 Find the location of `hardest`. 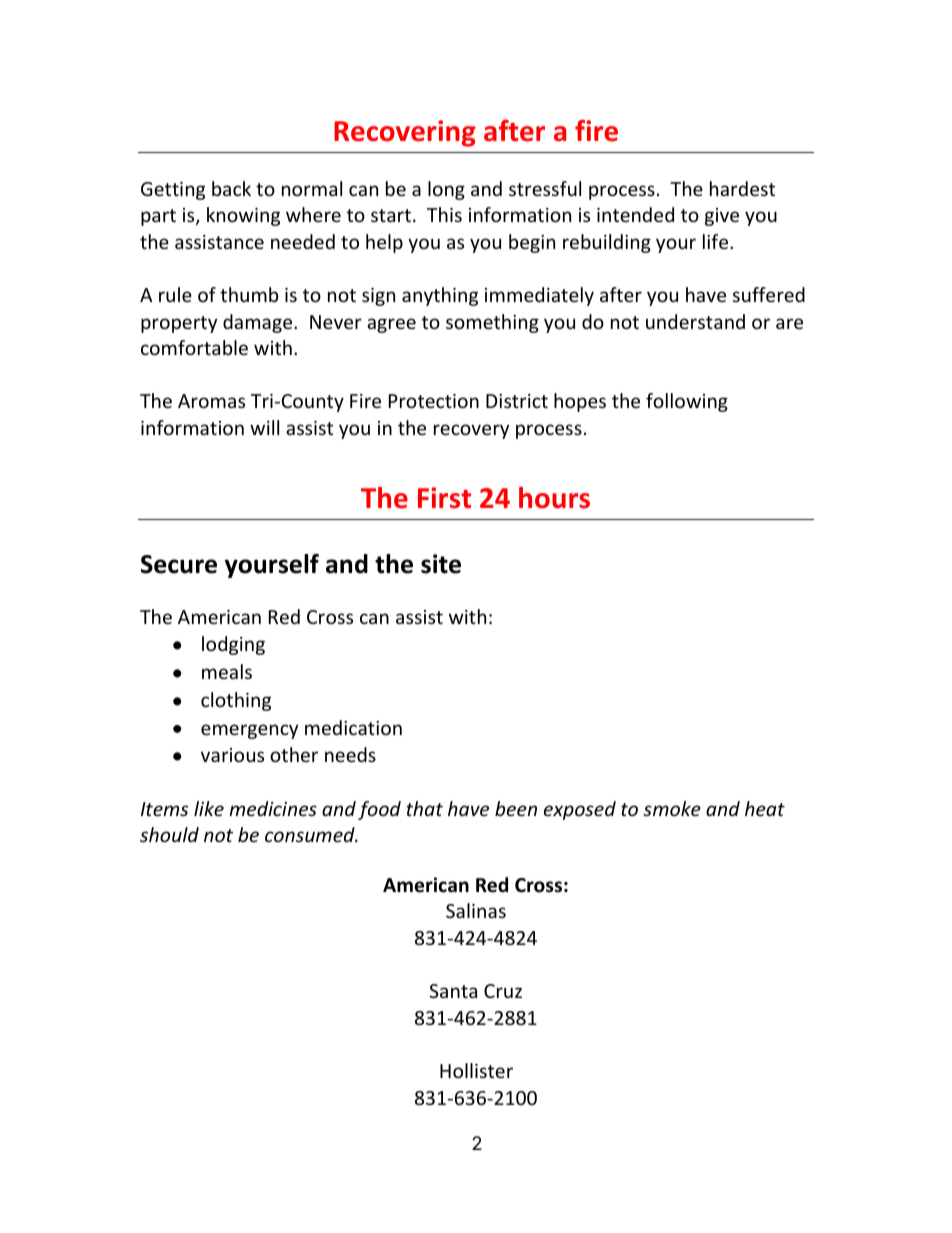

hardest is located at coordinates (742, 188).
